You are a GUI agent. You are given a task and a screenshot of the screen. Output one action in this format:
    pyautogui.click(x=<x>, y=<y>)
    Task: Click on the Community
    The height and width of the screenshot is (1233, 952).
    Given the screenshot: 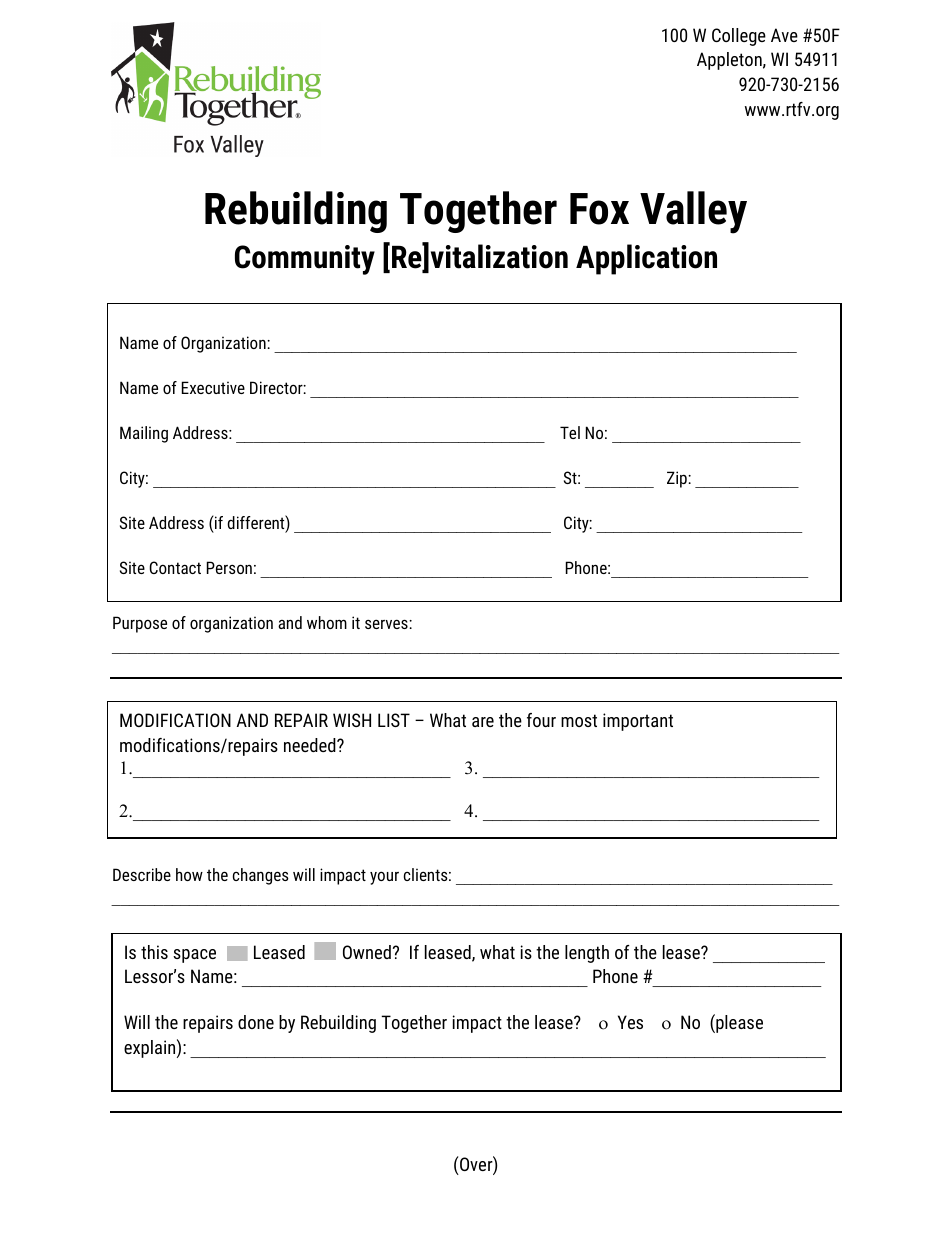 What is the action you would take?
    pyautogui.click(x=305, y=260)
